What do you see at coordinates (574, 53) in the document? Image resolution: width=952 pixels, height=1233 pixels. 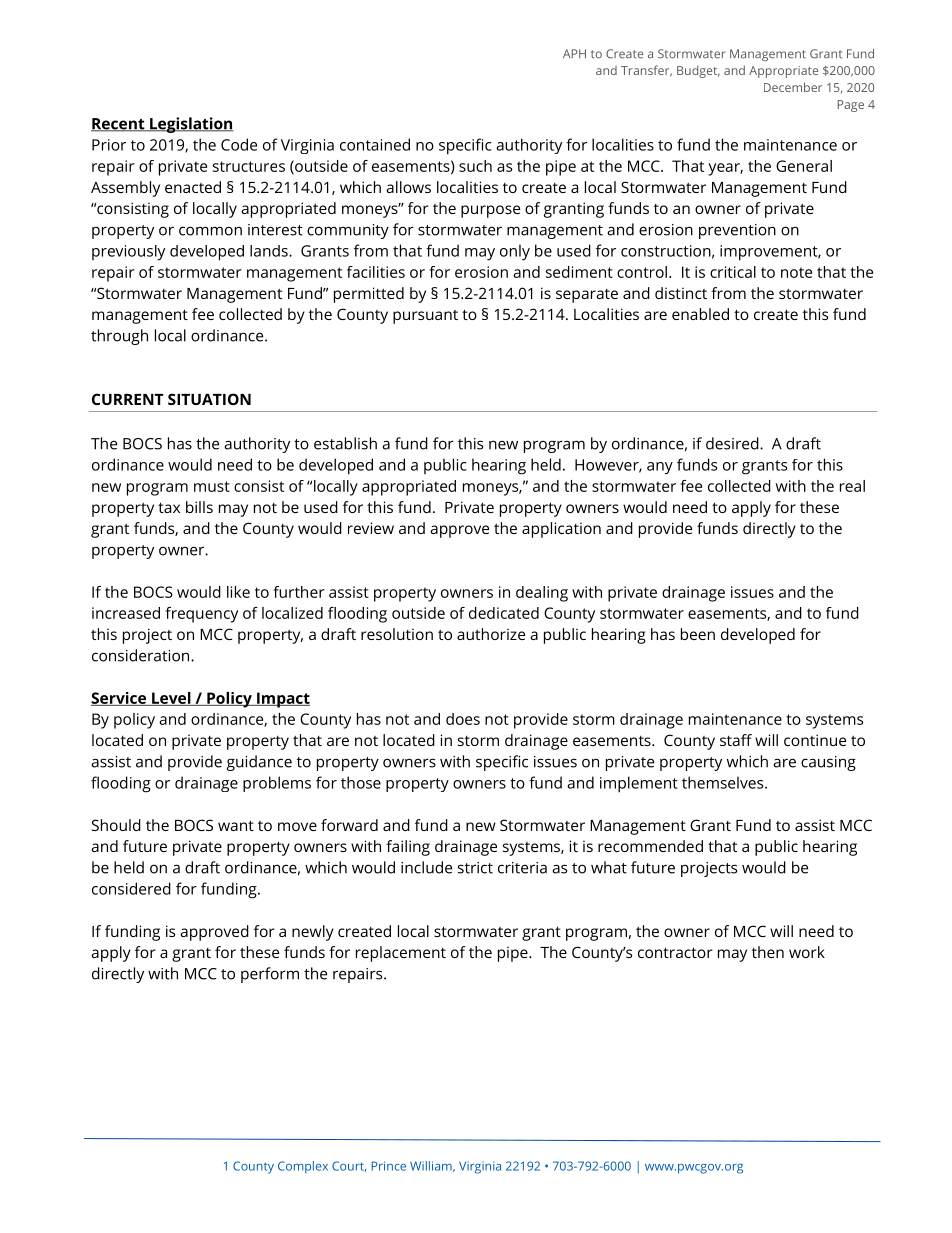 I see `APH` at bounding box center [574, 53].
